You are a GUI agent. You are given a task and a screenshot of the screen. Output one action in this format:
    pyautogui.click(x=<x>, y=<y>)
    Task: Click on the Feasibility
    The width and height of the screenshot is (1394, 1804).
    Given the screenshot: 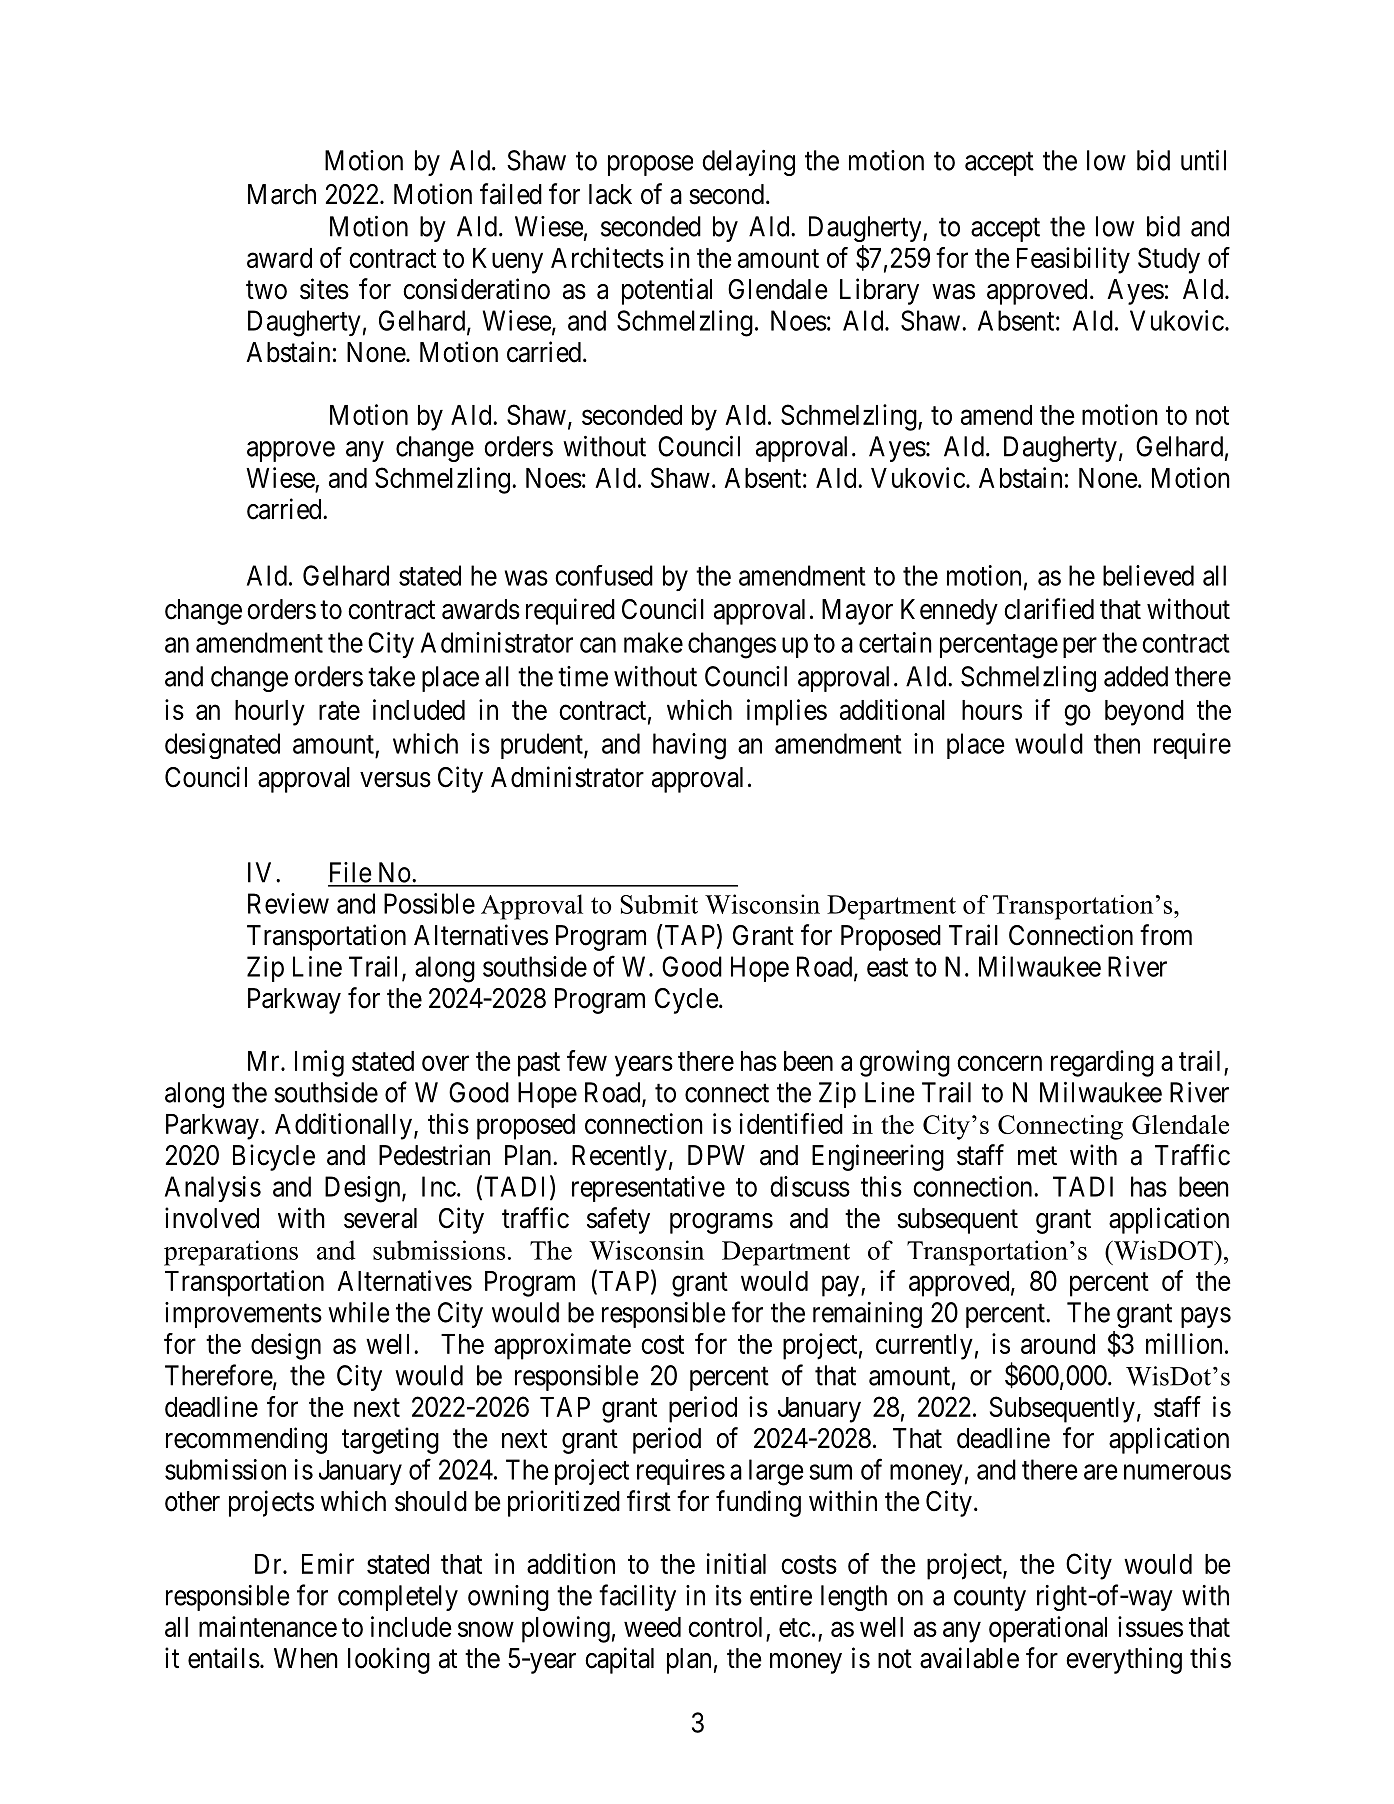 What is the action you would take?
    pyautogui.click(x=1073, y=260)
